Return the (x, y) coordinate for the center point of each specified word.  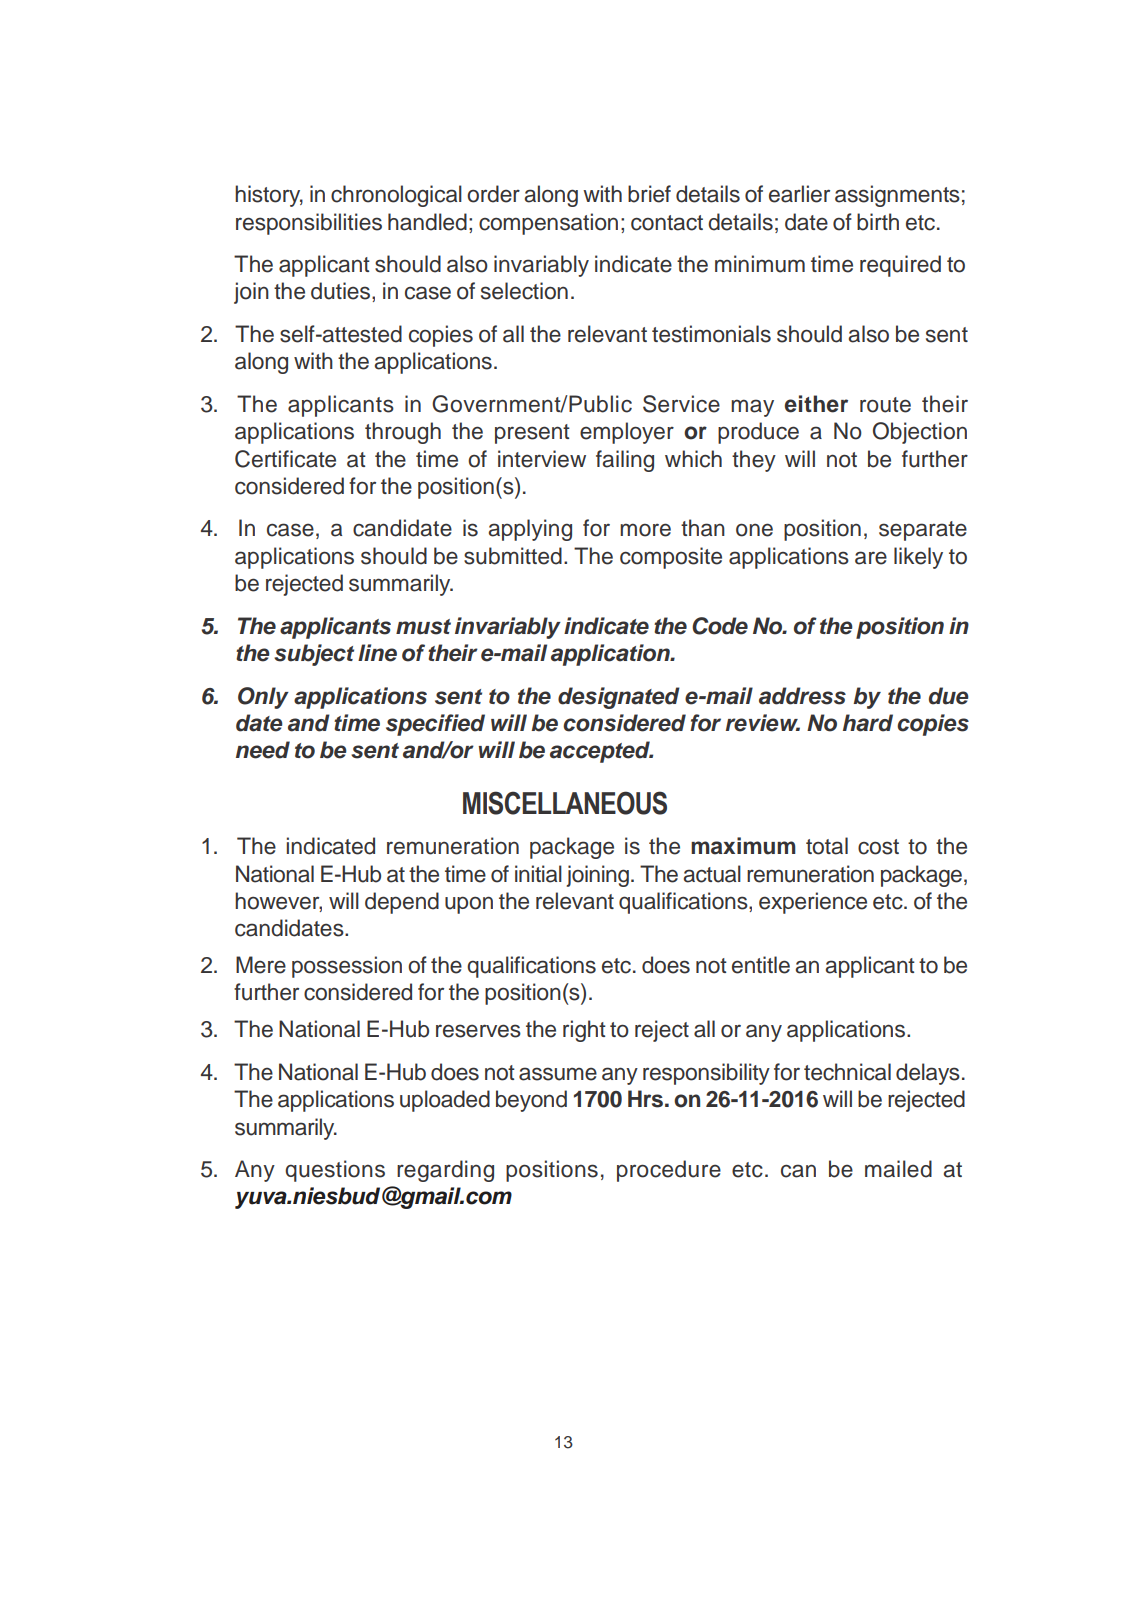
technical (847, 1072)
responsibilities (309, 224)
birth (878, 222)
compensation (548, 224)
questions (335, 1171)
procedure (669, 1171)
